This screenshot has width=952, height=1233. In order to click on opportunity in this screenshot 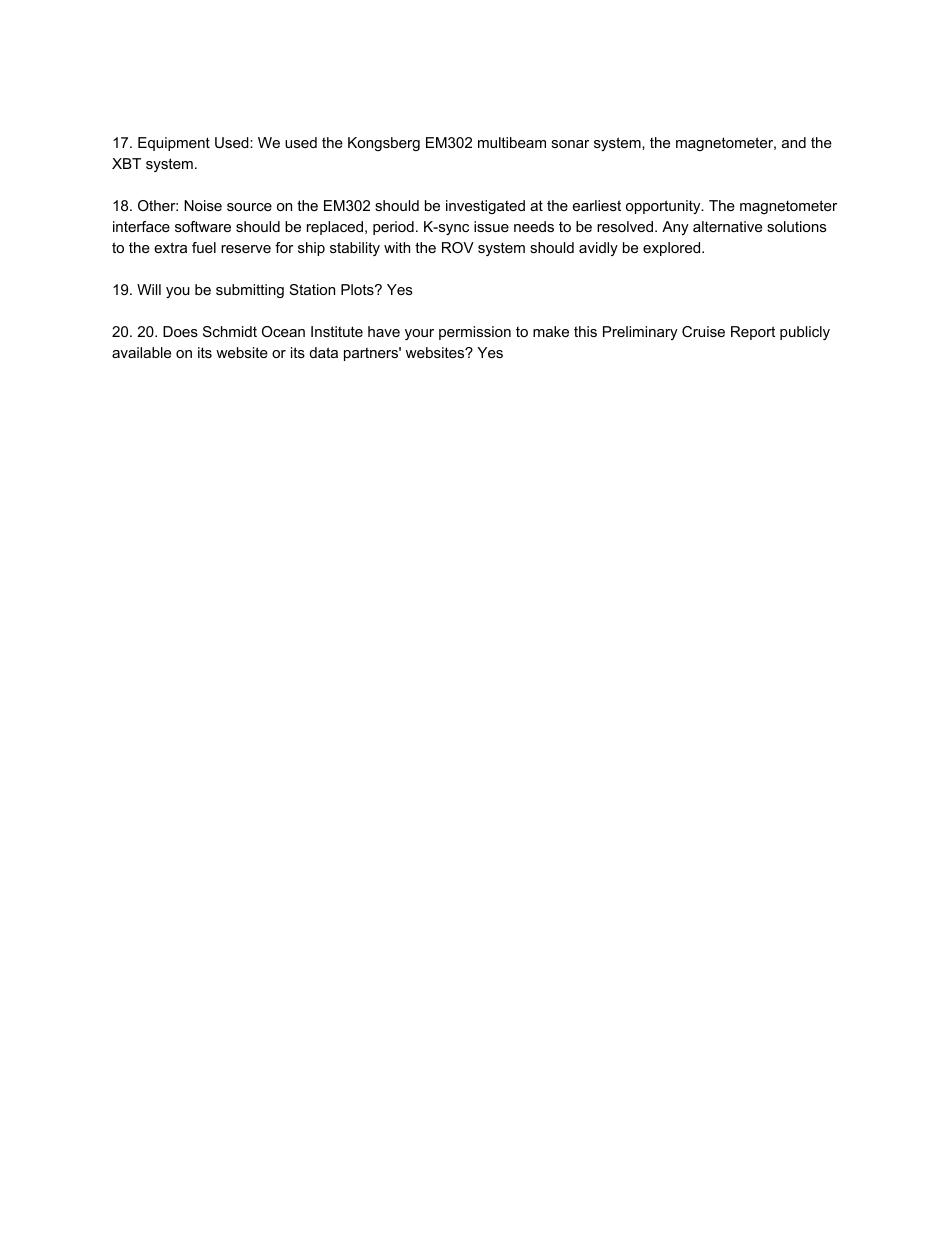, I will do `click(664, 207)`.
